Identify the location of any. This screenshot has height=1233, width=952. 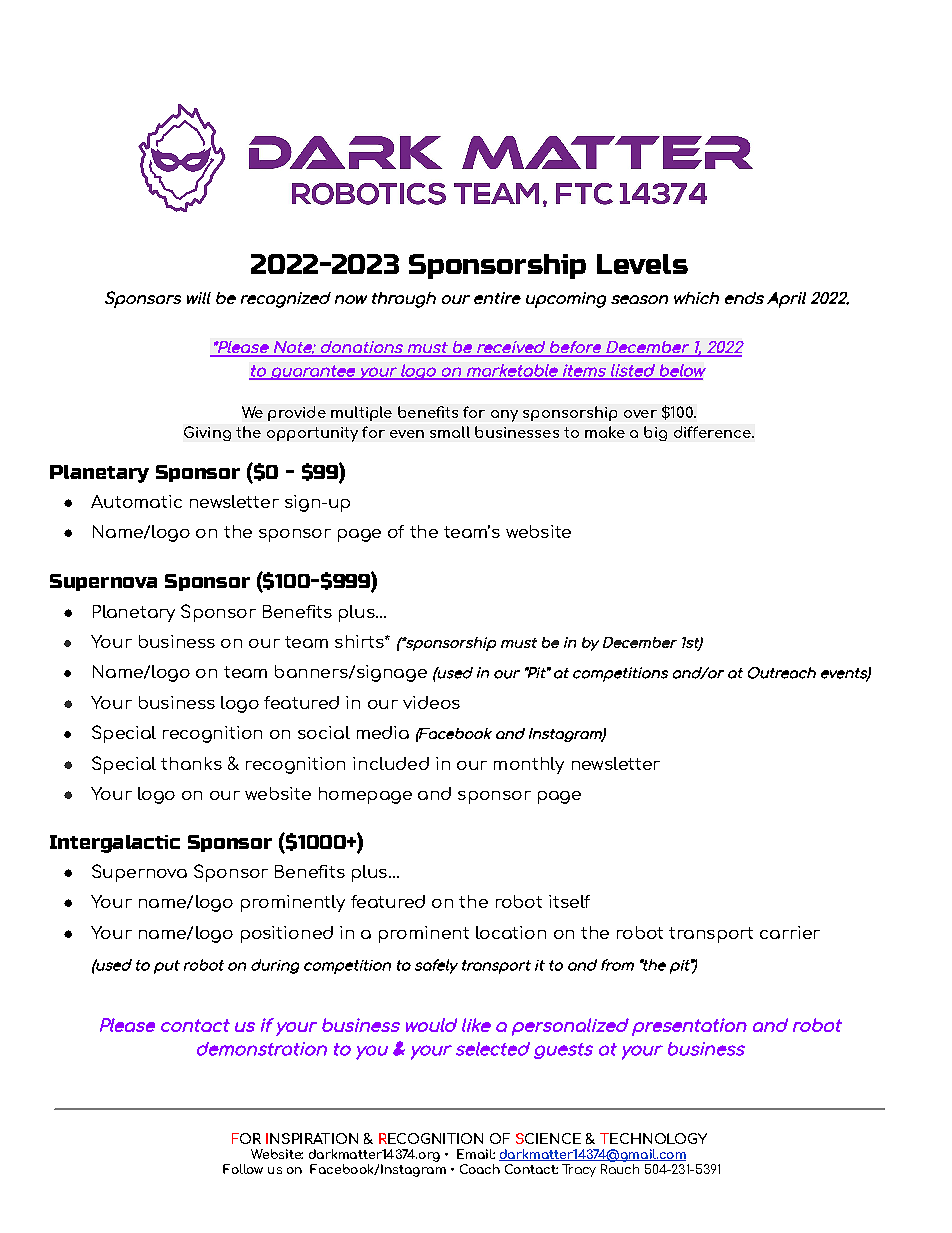
(504, 416).
